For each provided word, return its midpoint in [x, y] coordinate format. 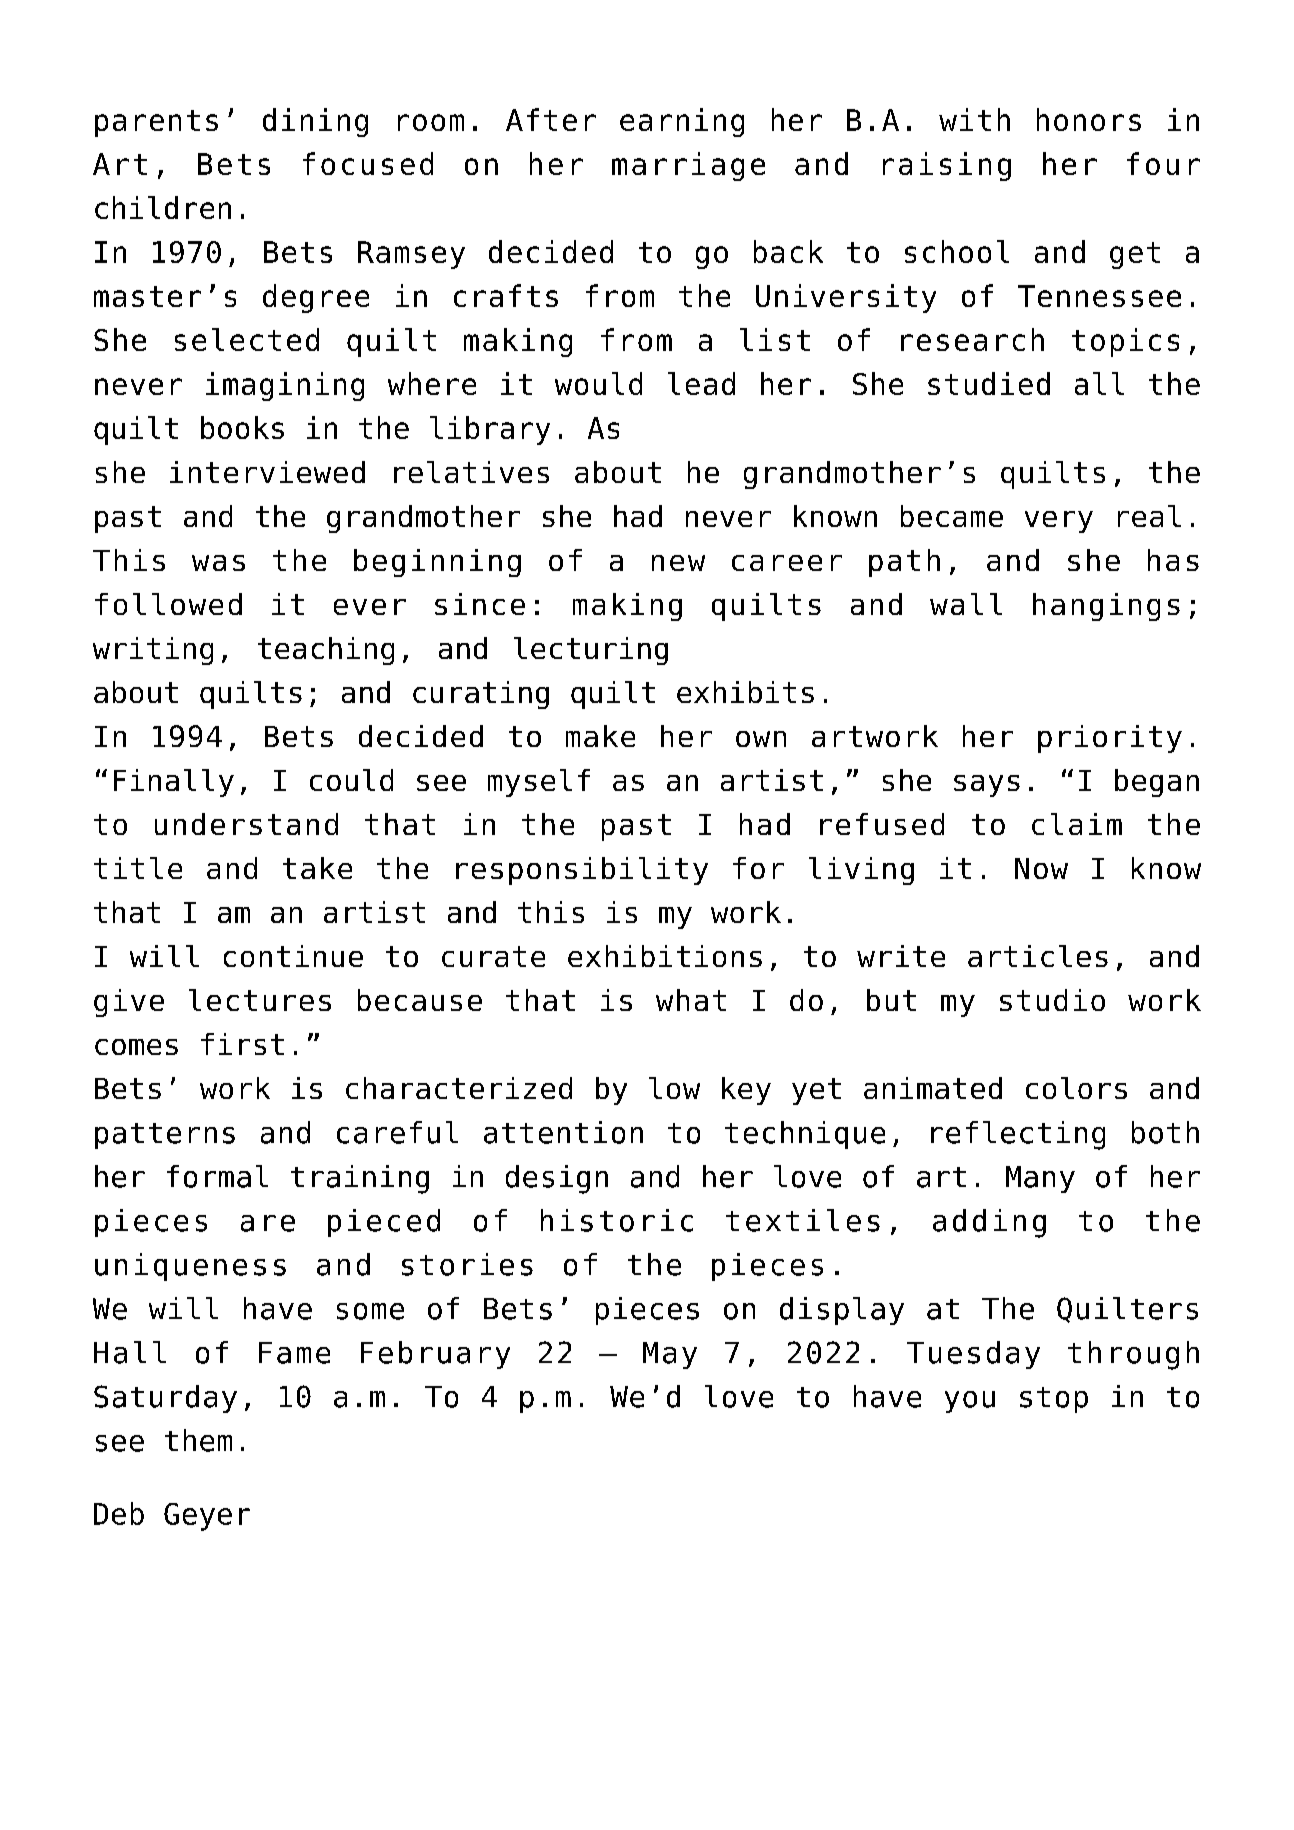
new [678, 563]
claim [1077, 824]
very [1059, 522]
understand [246, 824]
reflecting [1018, 1135]
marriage [688, 166]
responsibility [582, 871]
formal [217, 1176]
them [198, 1440]
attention [563, 1132]
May [670, 1355]
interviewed [267, 472]
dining [315, 122]
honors [1089, 119]
